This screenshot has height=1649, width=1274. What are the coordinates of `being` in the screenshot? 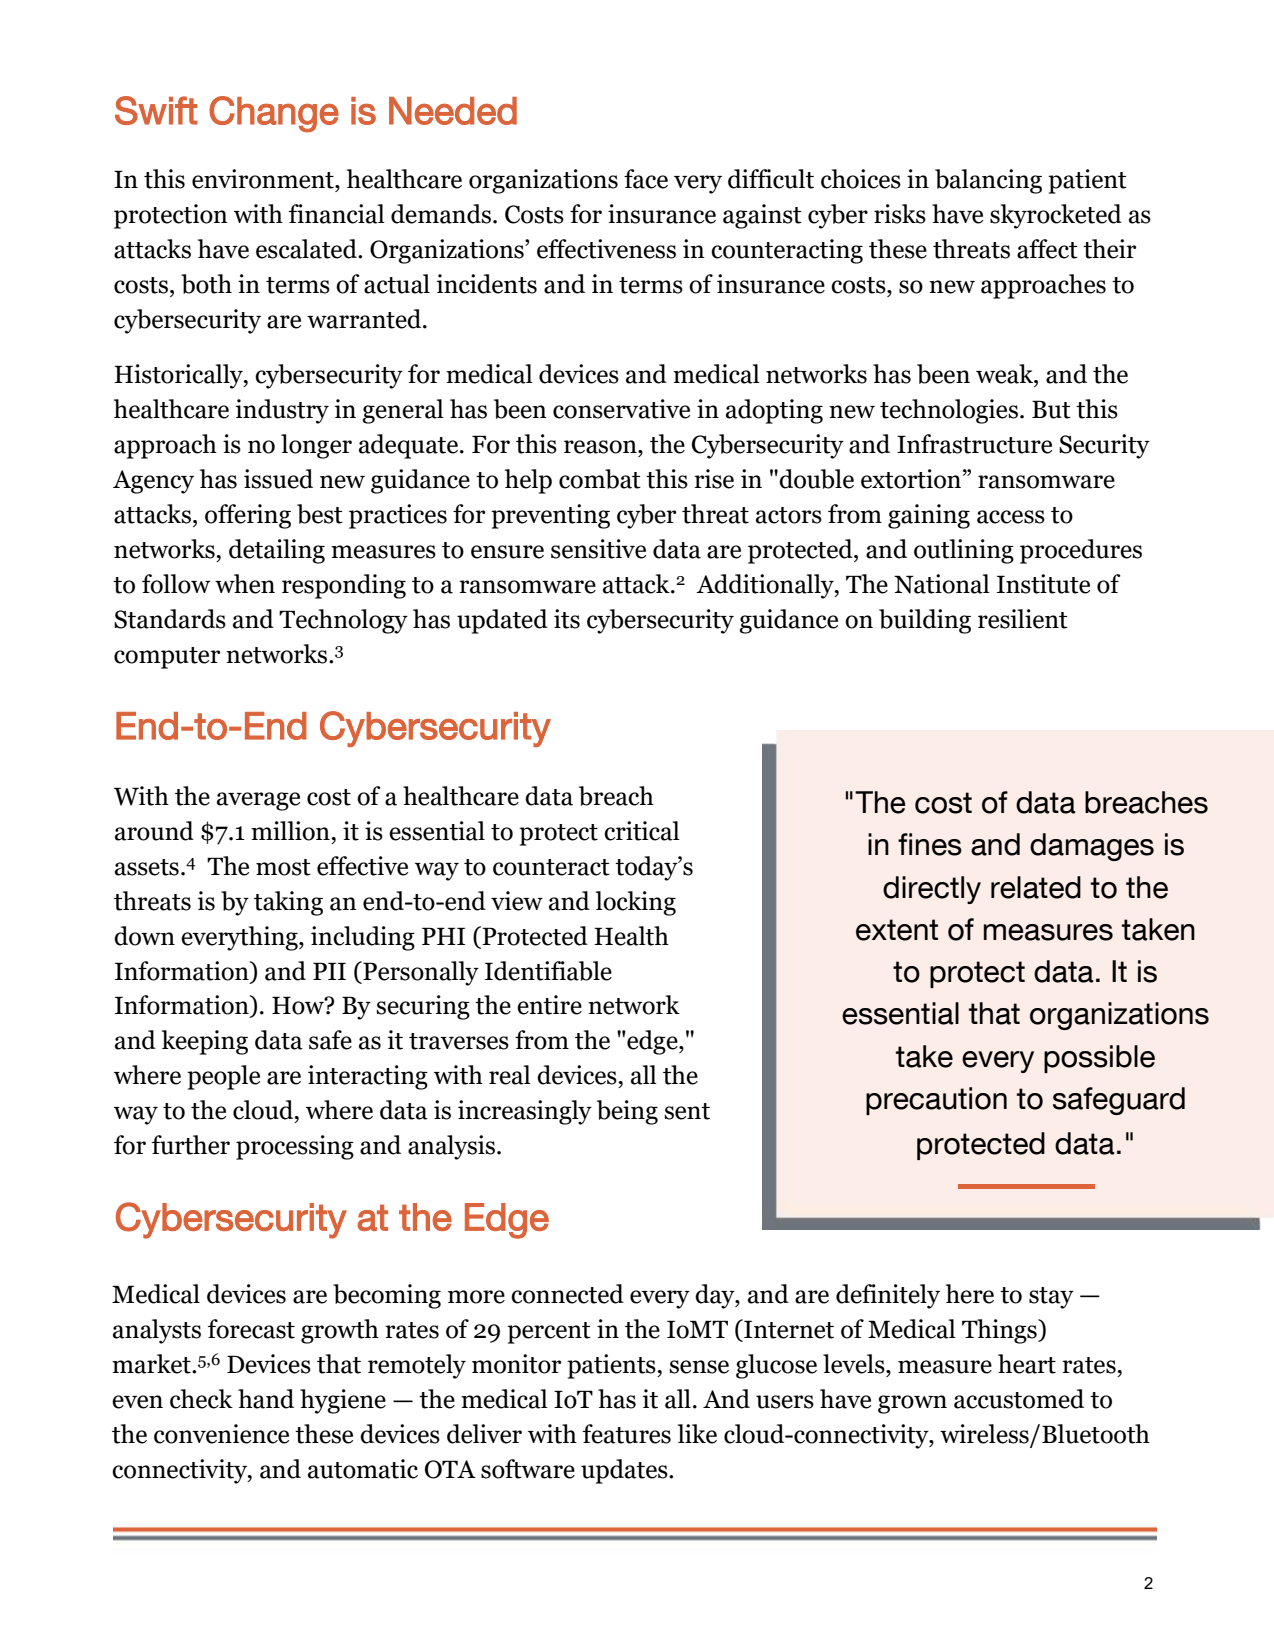 It's located at (627, 1112).
